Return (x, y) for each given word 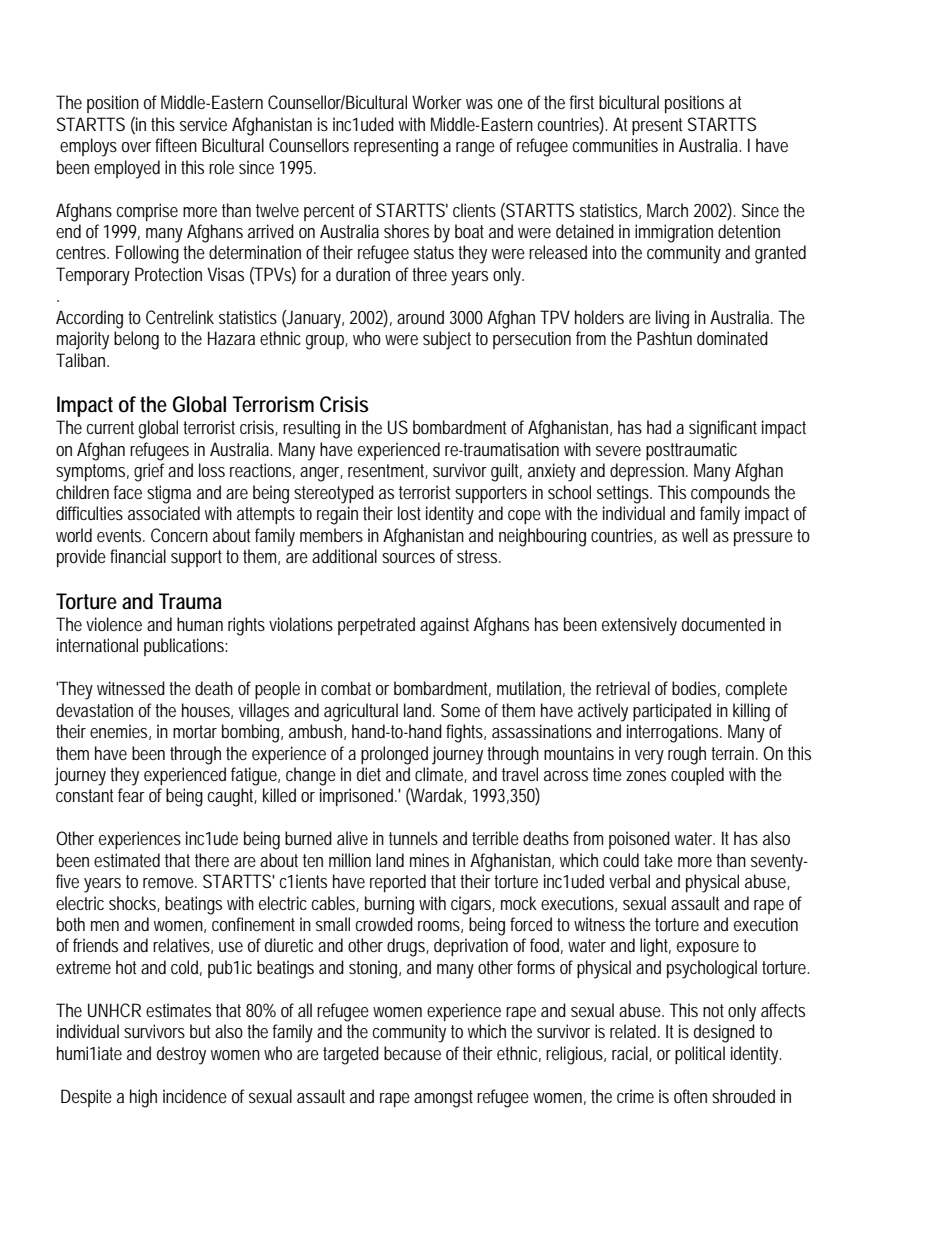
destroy (181, 1055)
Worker (437, 102)
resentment (388, 471)
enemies (120, 732)
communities (615, 145)
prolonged (394, 755)
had (659, 427)
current (110, 427)
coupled (697, 776)
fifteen (176, 145)
